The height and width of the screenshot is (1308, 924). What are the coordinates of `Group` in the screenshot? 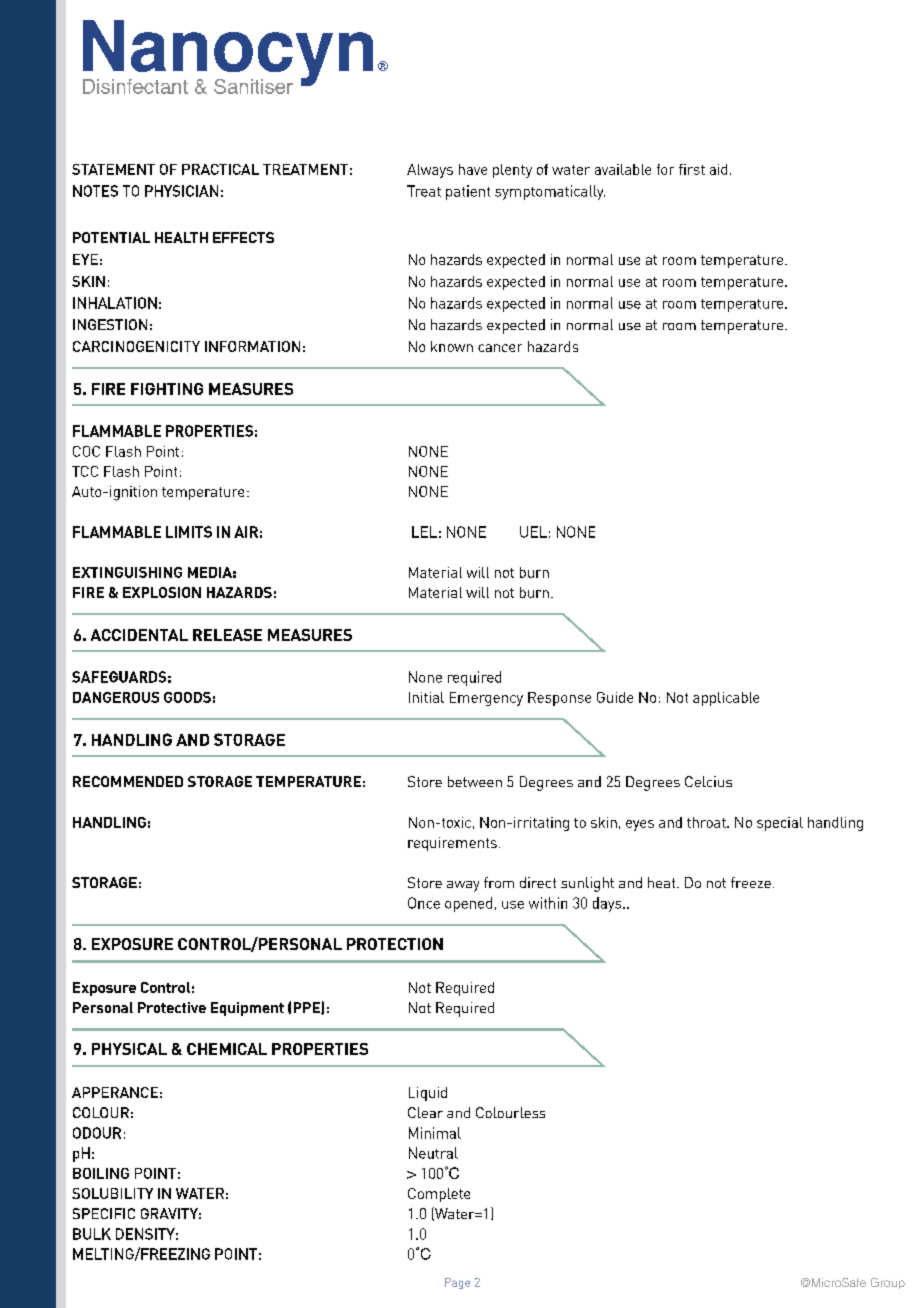 It's located at (888, 1283).
